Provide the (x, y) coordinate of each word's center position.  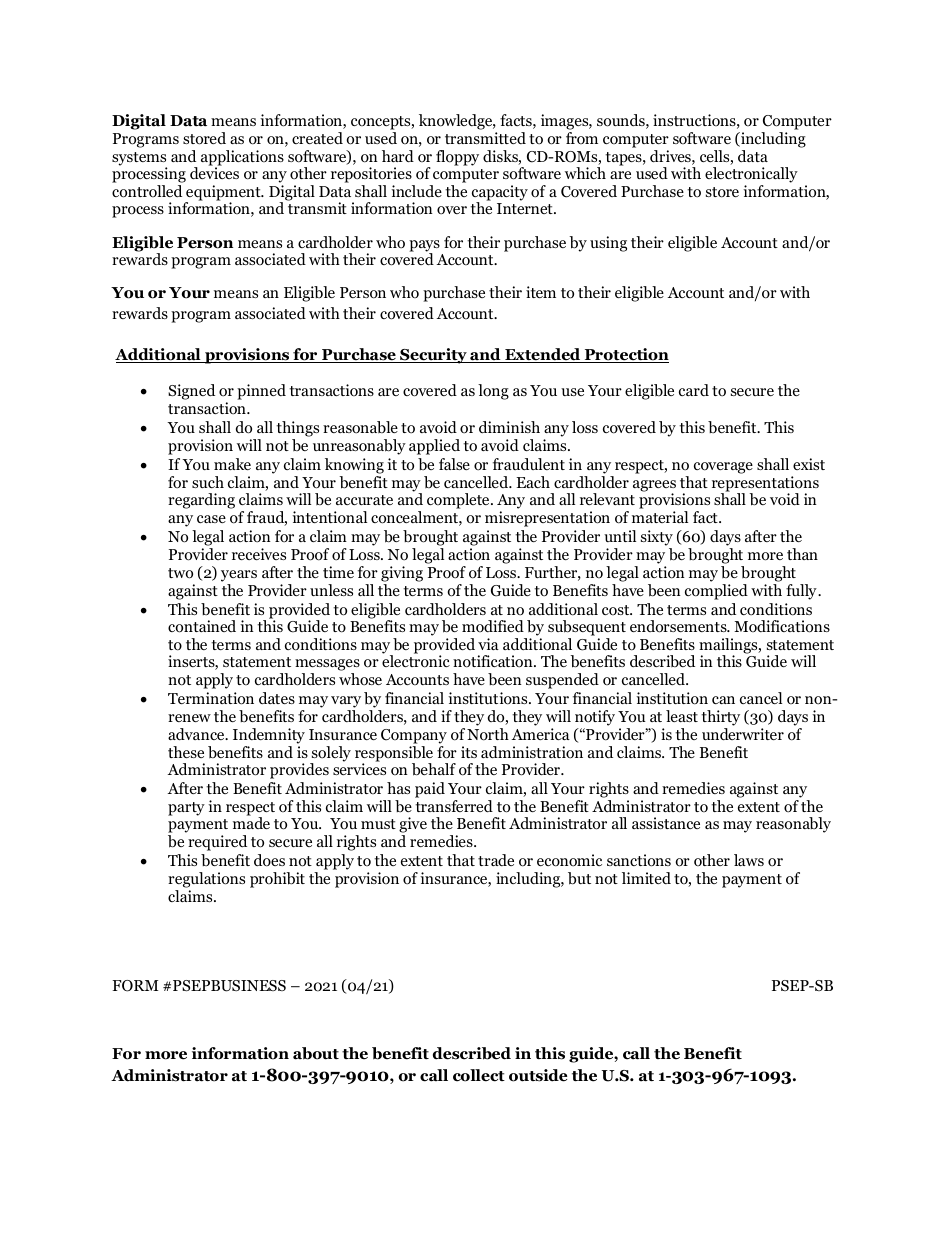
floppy (457, 158)
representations (765, 485)
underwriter (743, 734)
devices (214, 172)
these (186, 752)
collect (479, 1075)
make (232, 464)
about (316, 1053)
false (454, 464)
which (585, 173)
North (488, 734)
